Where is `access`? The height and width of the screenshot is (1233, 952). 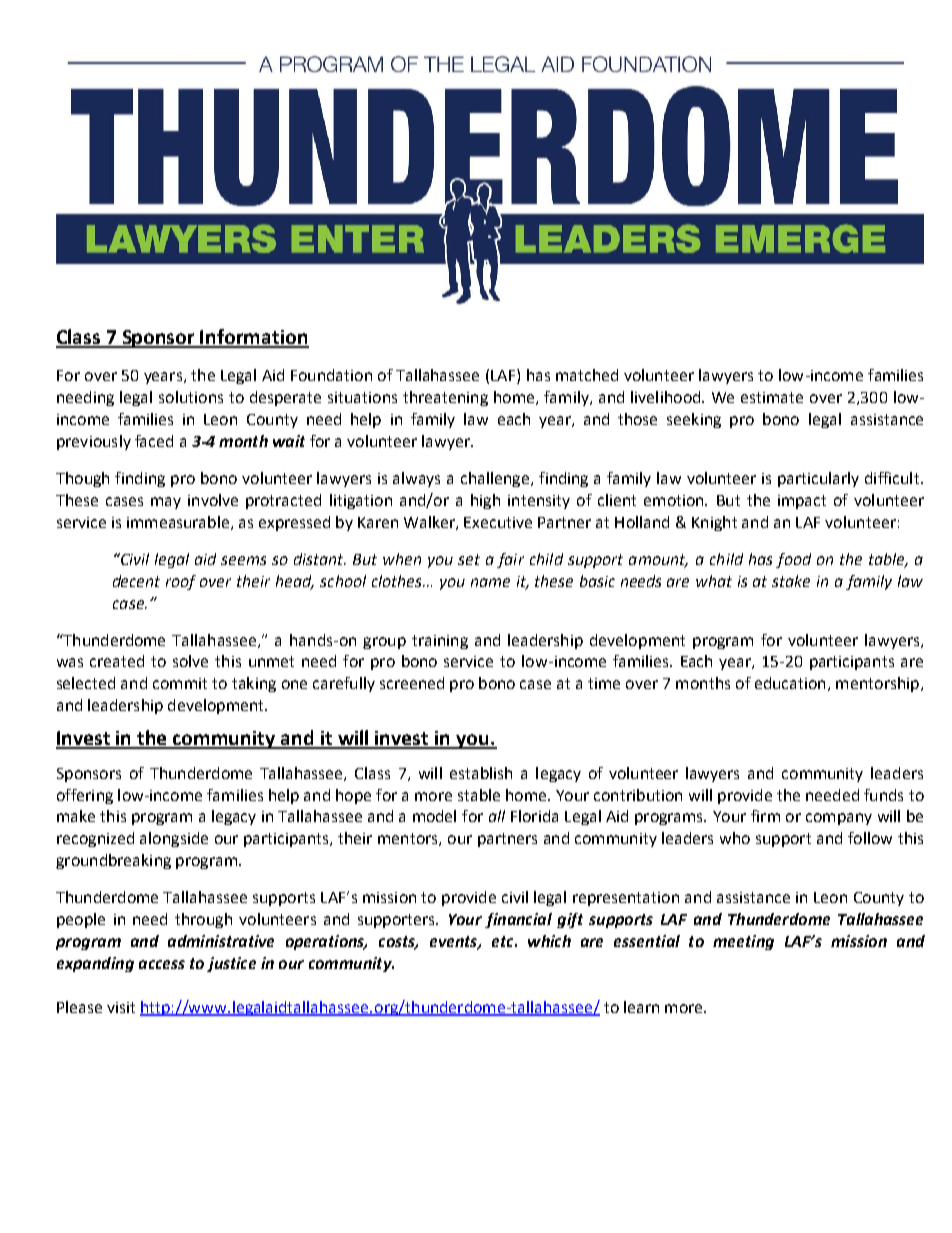 access is located at coordinates (162, 964).
